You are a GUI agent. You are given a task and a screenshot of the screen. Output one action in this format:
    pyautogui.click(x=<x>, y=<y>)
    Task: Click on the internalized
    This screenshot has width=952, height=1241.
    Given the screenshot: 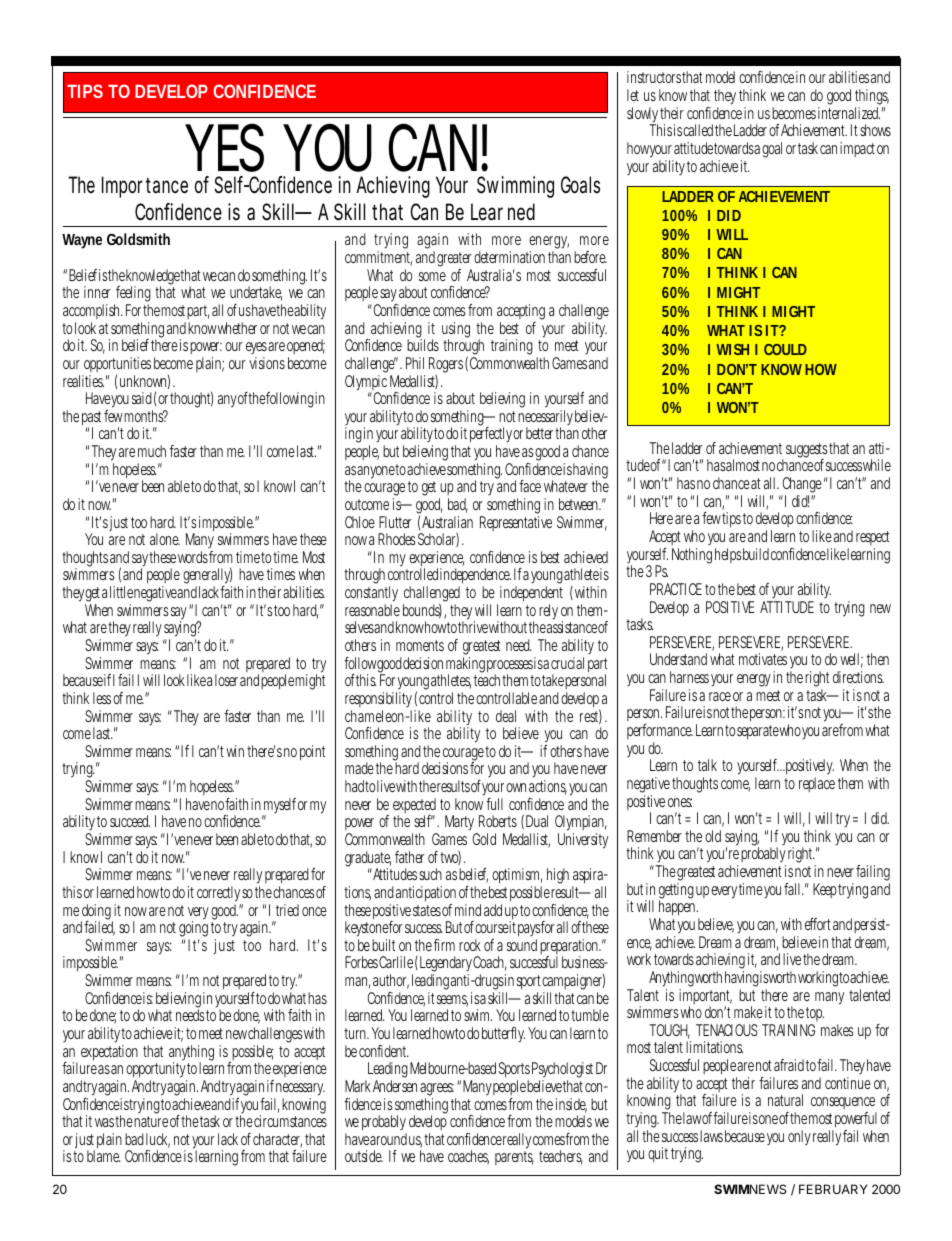 What is the action you would take?
    pyautogui.click(x=849, y=113)
